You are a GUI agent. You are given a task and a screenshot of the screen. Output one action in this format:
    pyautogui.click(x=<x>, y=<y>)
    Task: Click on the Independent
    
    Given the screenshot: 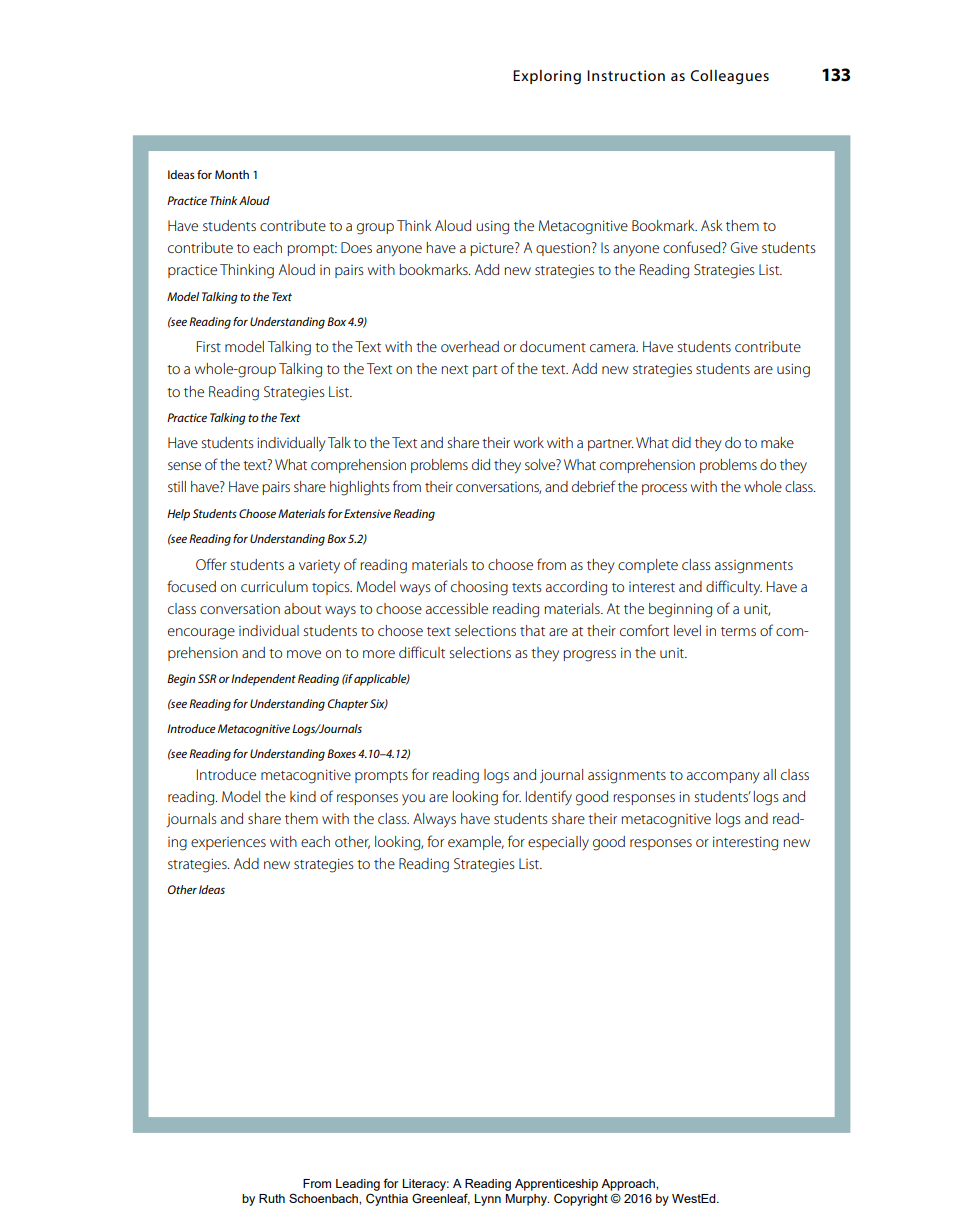 What is the action you would take?
    pyautogui.click(x=263, y=680)
